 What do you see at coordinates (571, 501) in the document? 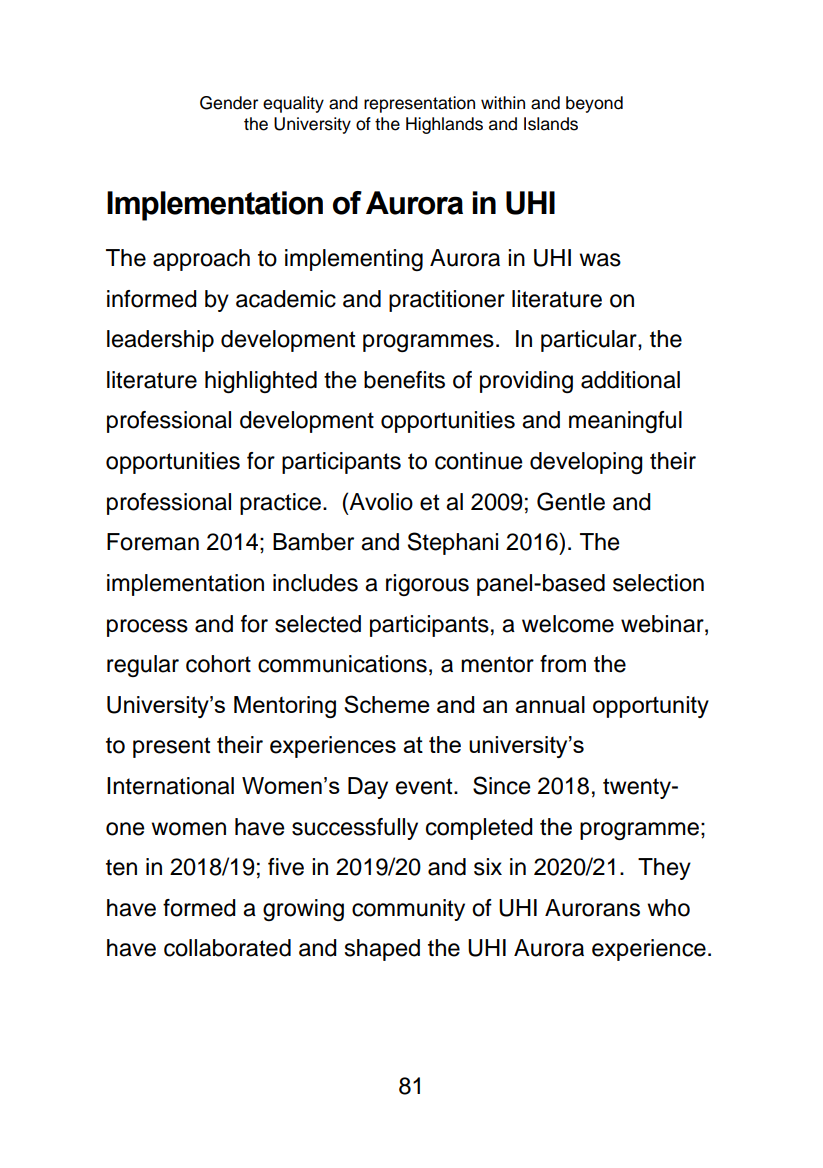
I see `Gentle` at bounding box center [571, 501].
